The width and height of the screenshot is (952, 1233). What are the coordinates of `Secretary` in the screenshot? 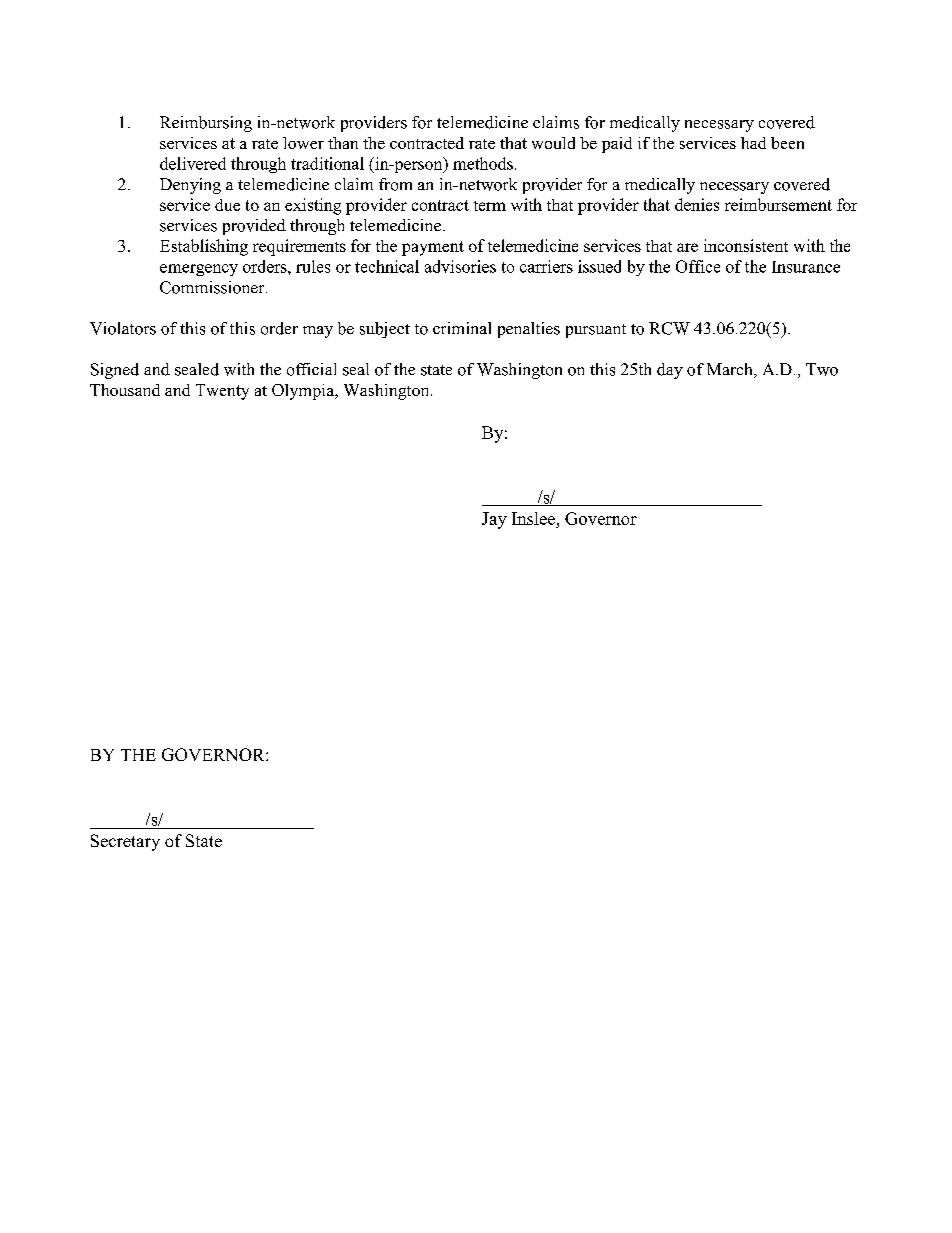 It's located at (125, 842).
